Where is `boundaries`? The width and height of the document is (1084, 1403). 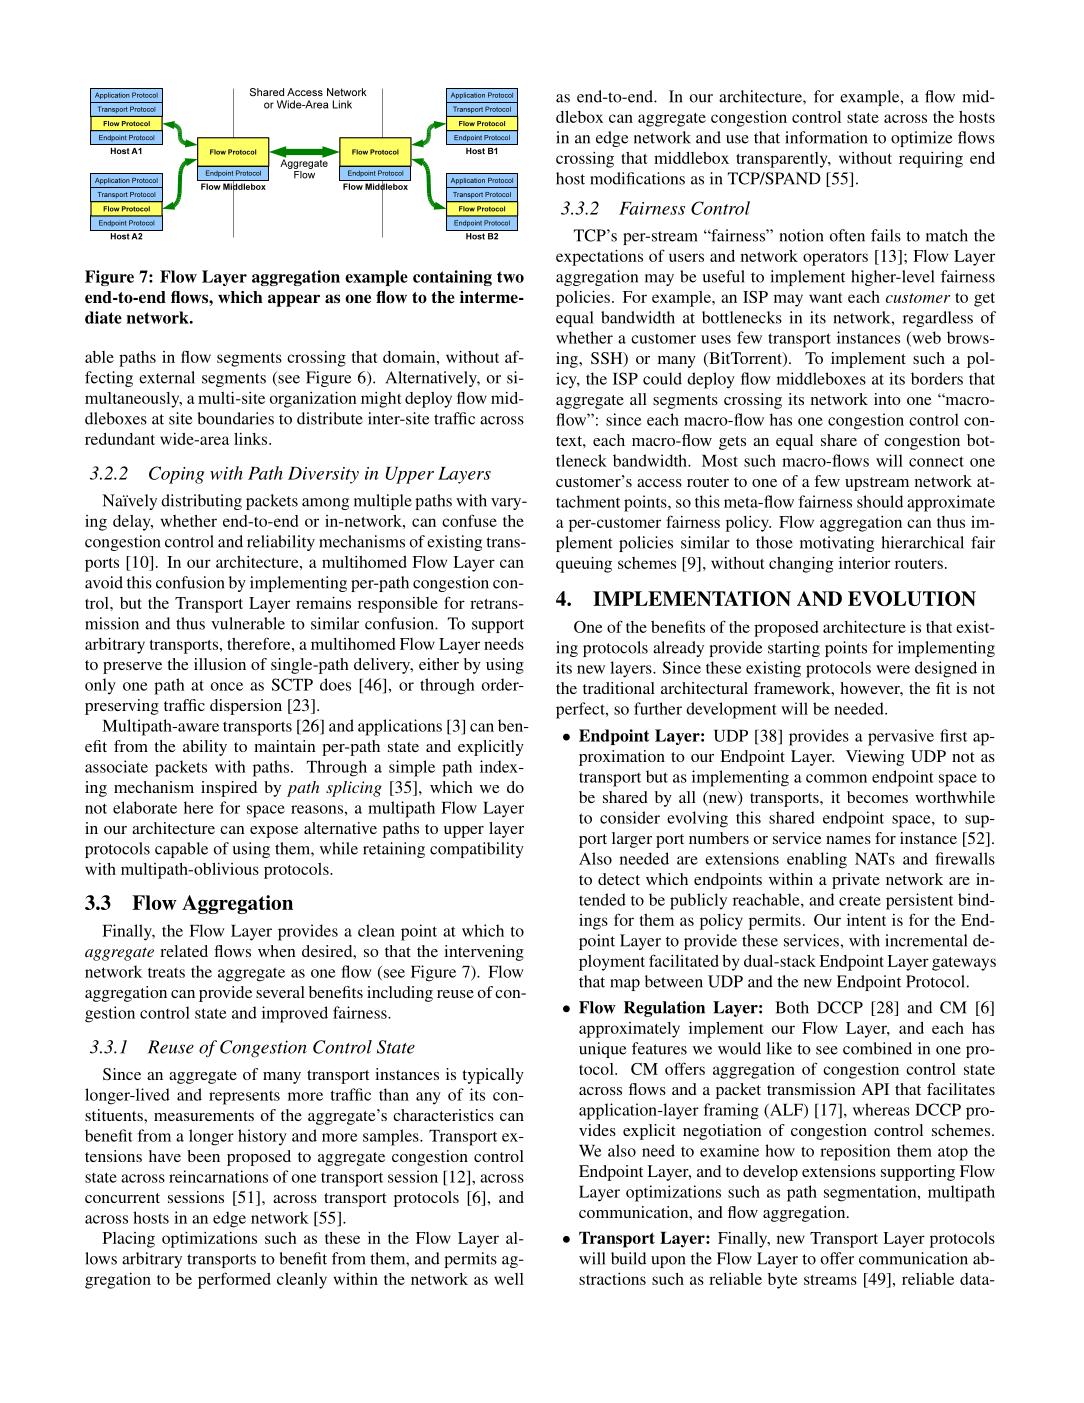
boundaries is located at coordinates (236, 418).
